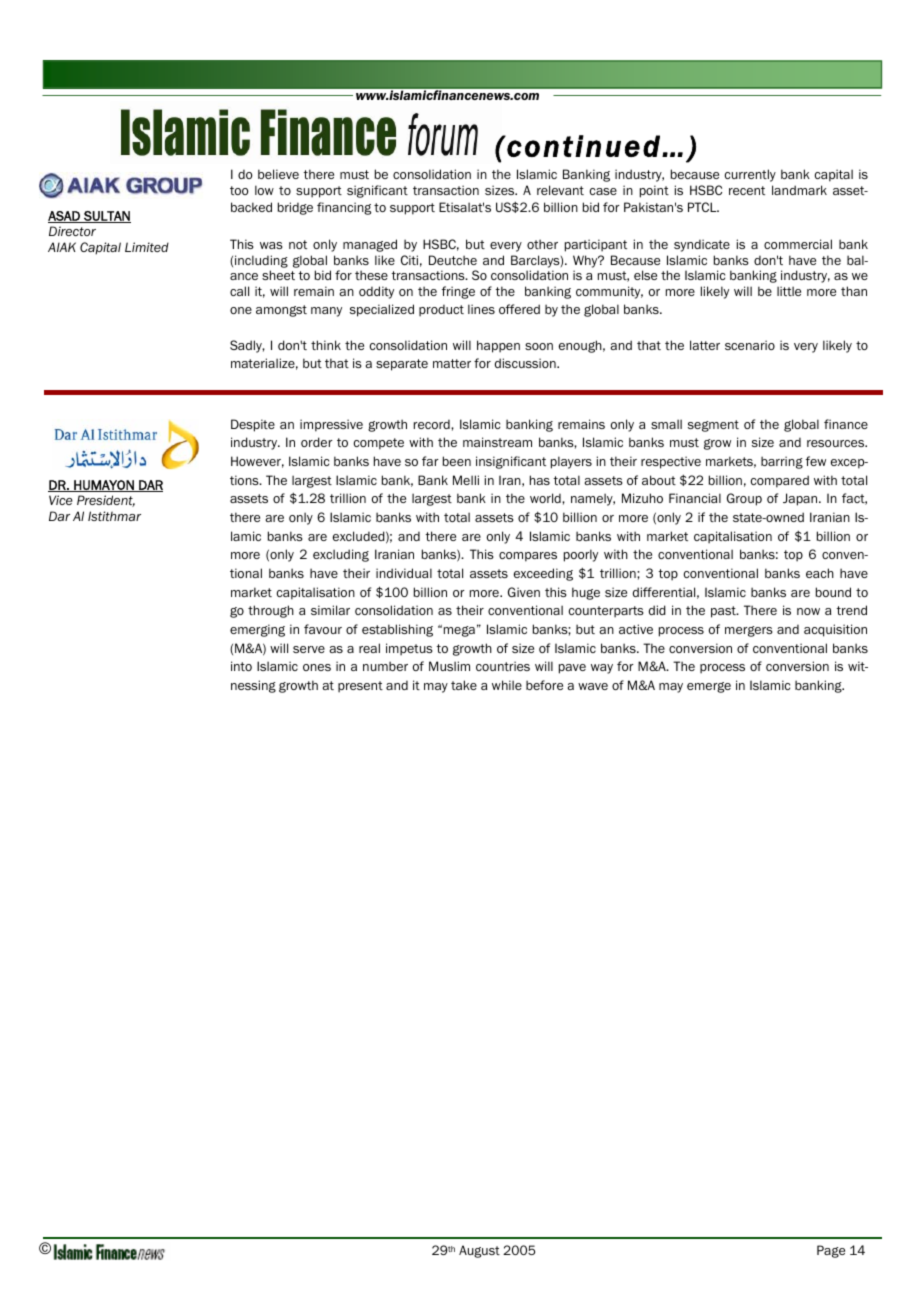 The height and width of the document is (1316, 923). What do you see at coordinates (479, 1251) in the document?
I see `August` at bounding box center [479, 1251].
